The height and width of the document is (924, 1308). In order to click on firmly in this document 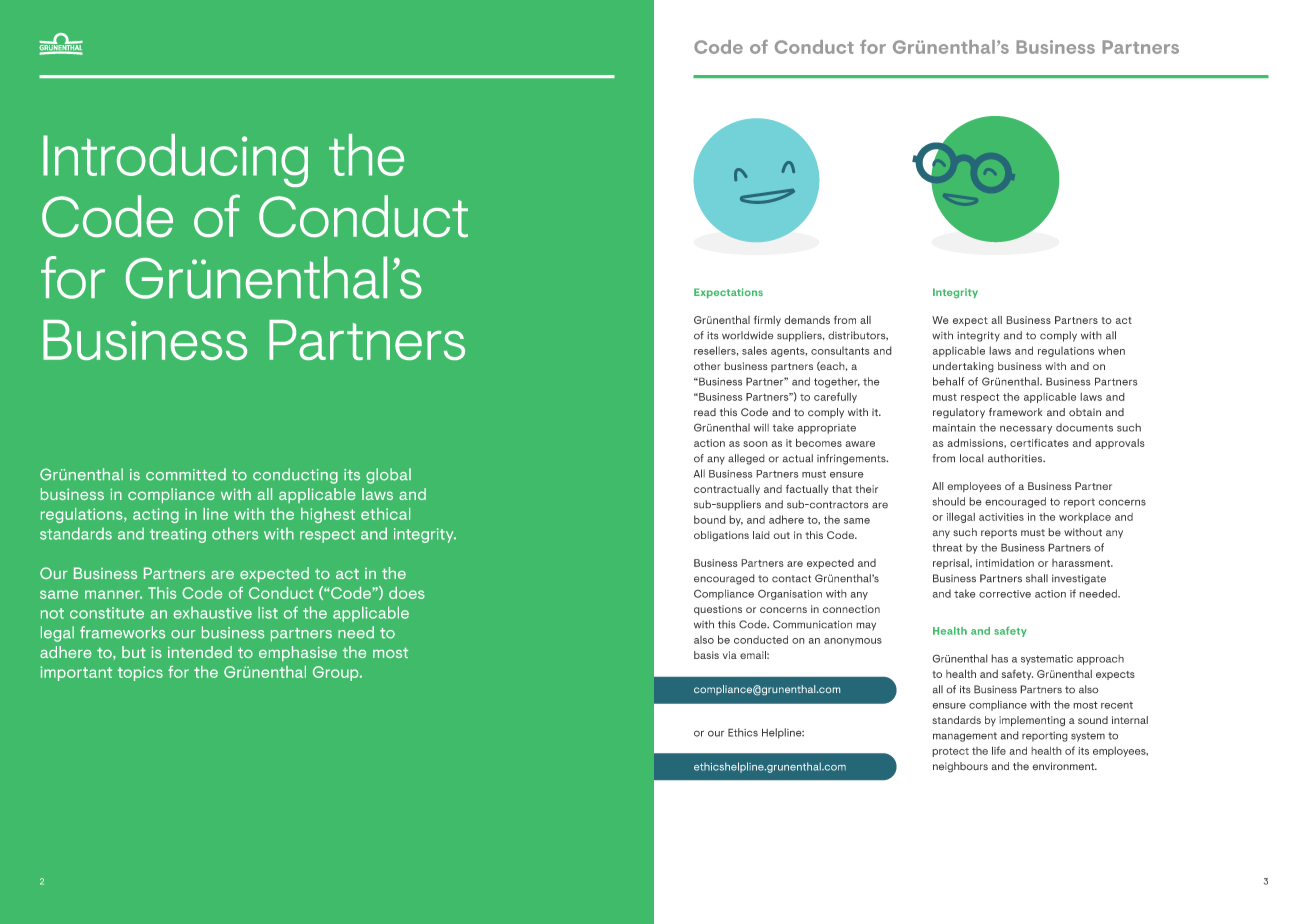, I will do `click(767, 320)`.
